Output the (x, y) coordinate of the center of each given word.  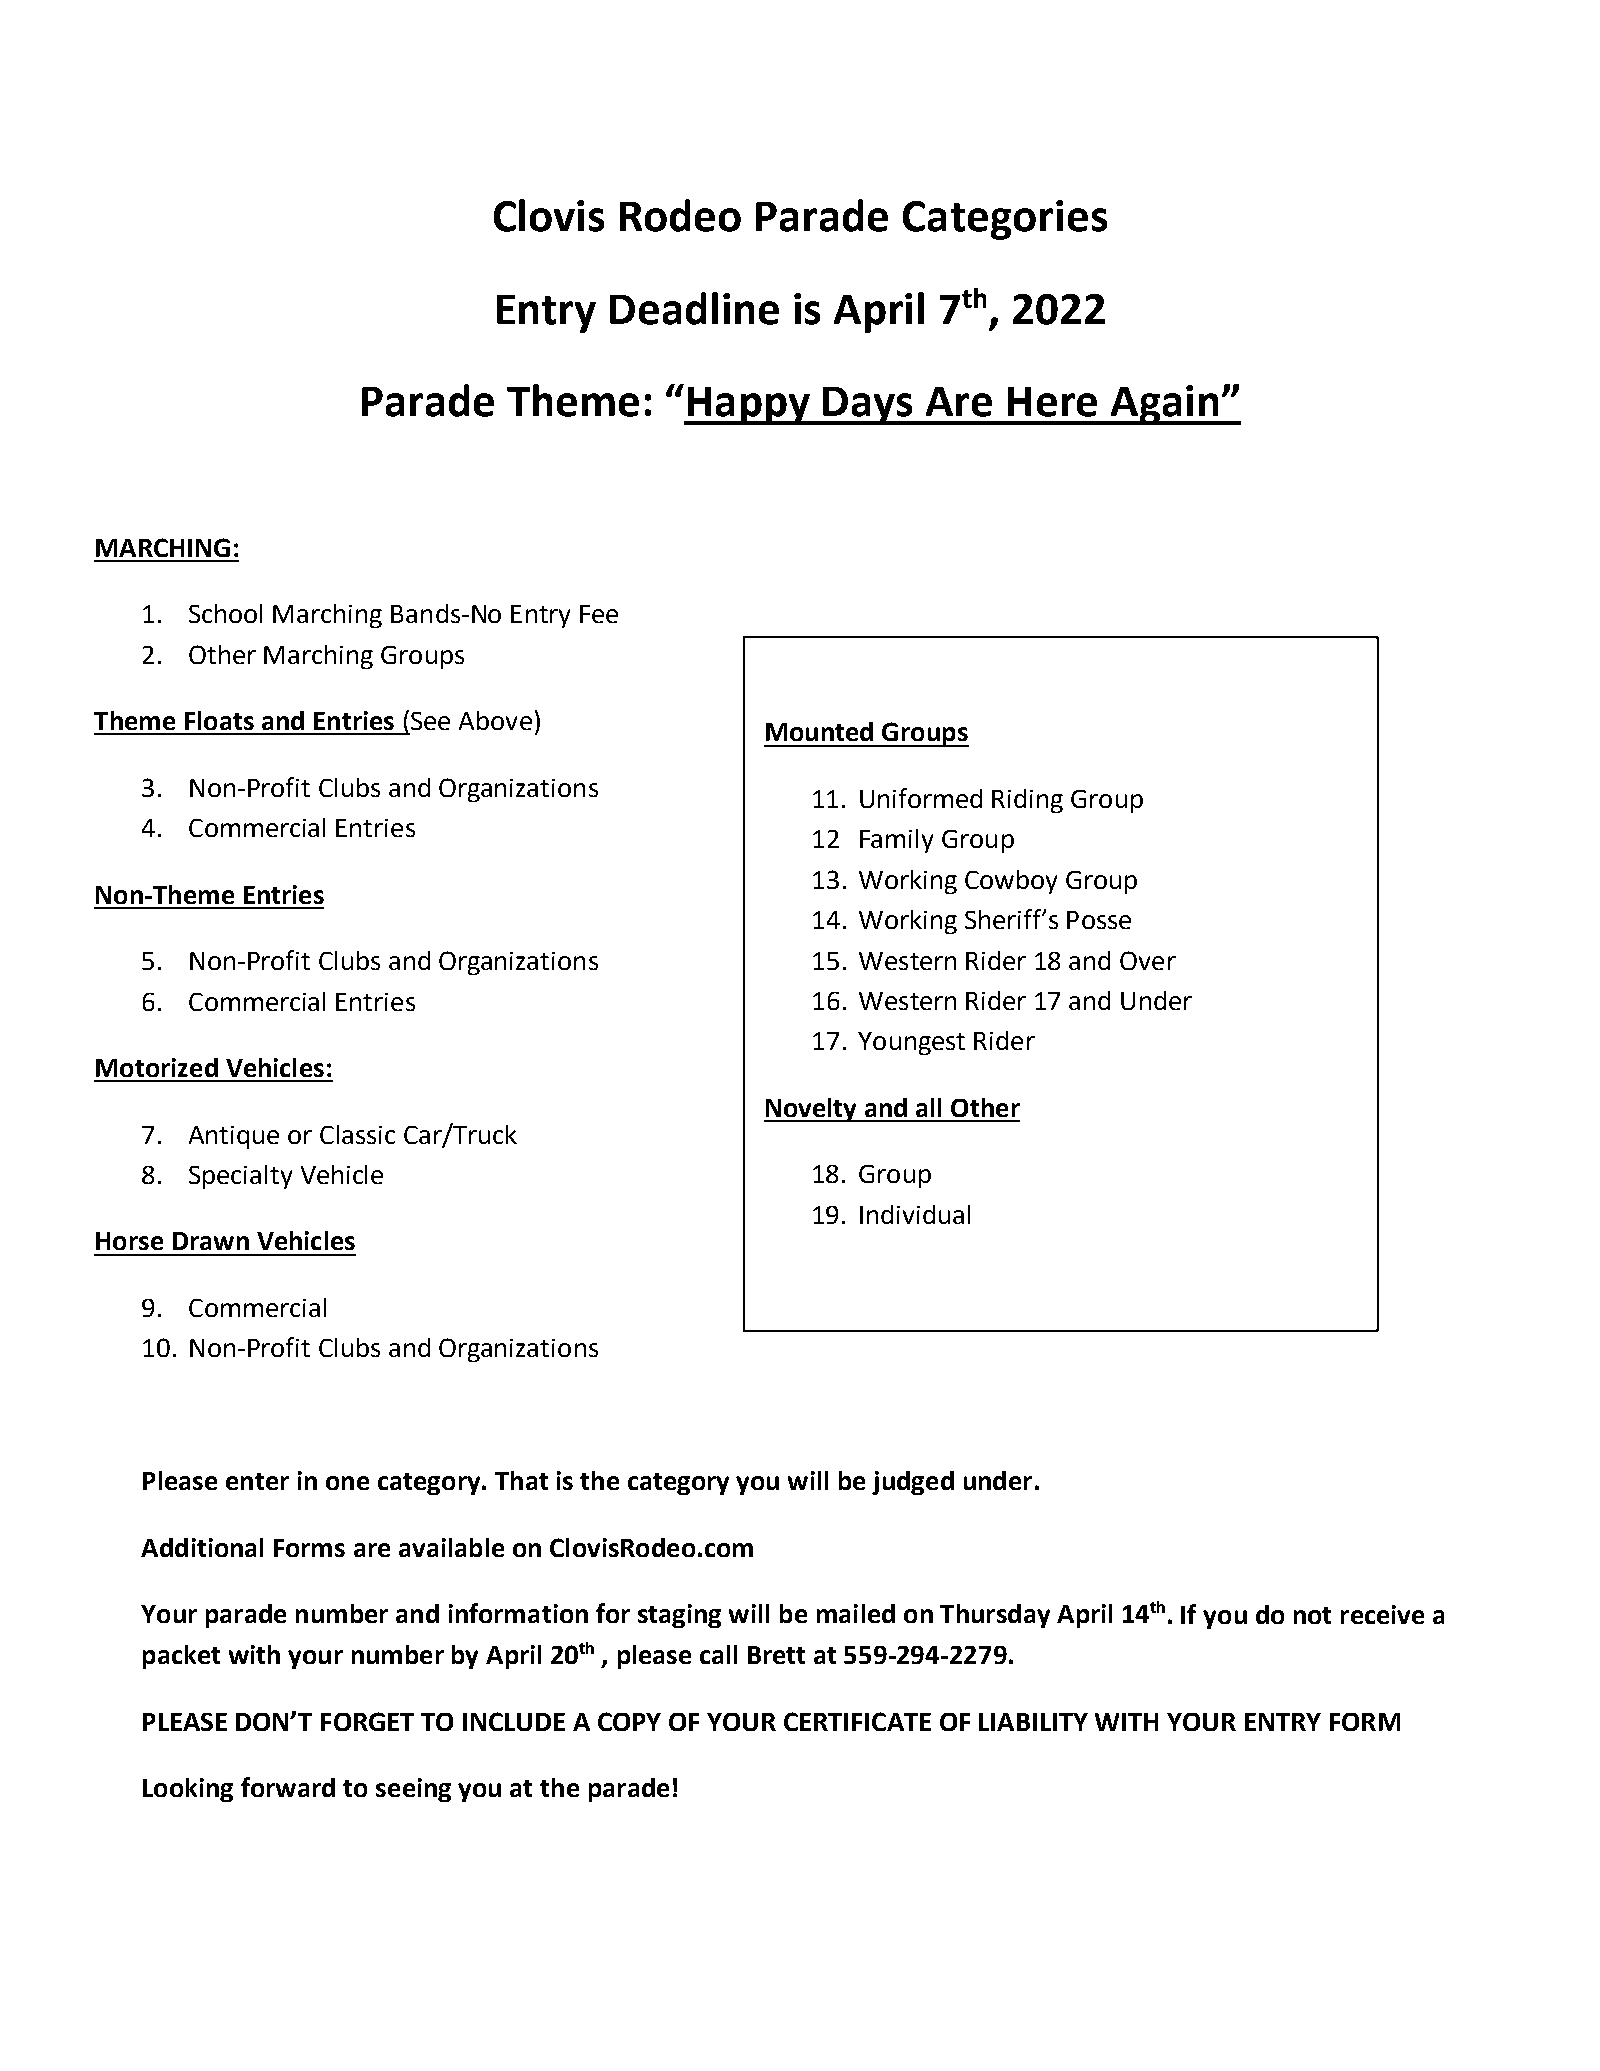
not (1312, 1615)
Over (1148, 960)
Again (1164, 405)
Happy (749, 406)
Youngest (911, 1043)
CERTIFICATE (857, 1721)
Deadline (694, 308)
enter (257, 1481)
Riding (1027, 801)
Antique (234, 1137)
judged (913, 1483)
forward (288, 1787)
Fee (599, 614)
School (225, 613)
